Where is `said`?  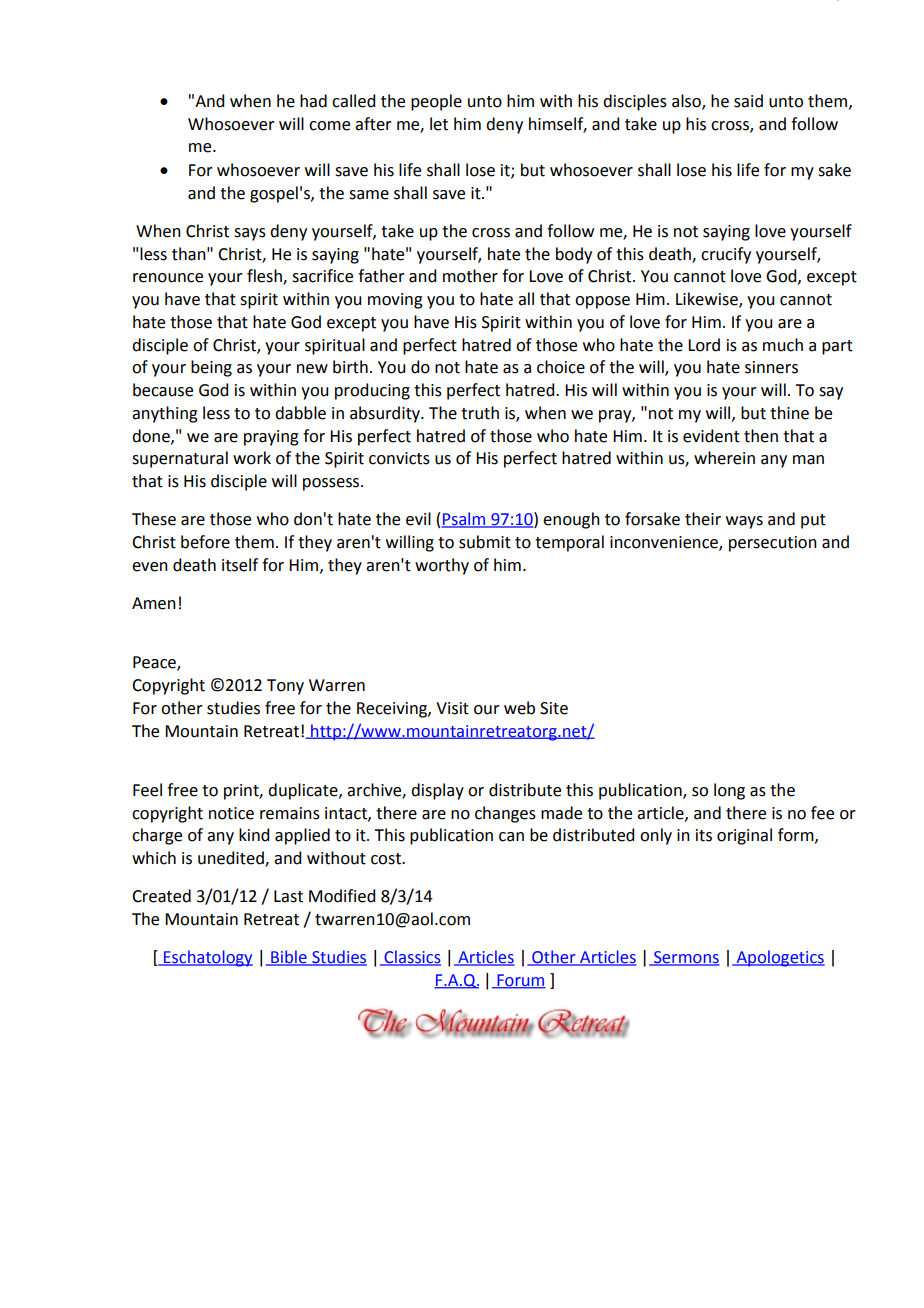
said is located at coordinates (748, 101).
